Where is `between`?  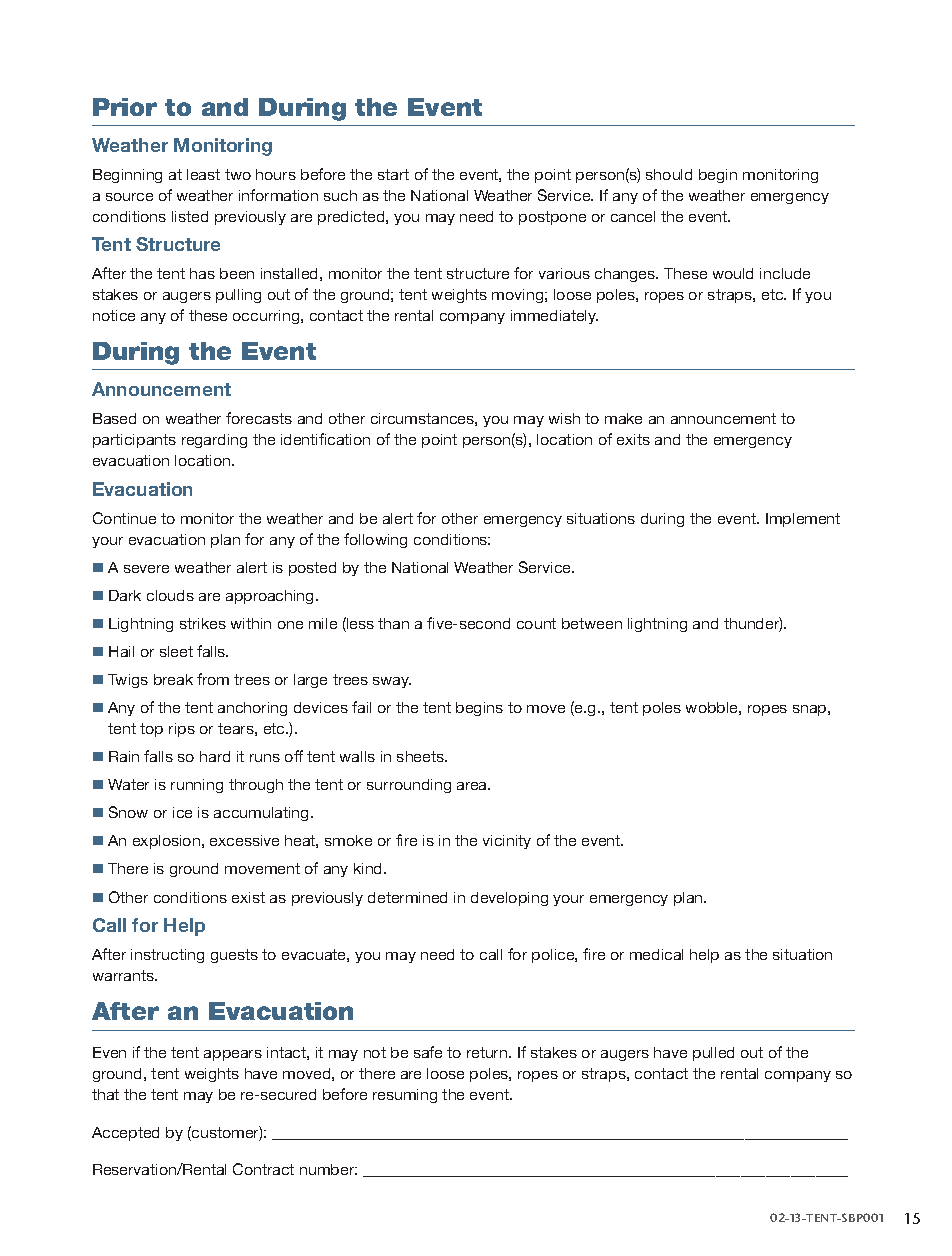 between is located at coordinates (592, 623).
